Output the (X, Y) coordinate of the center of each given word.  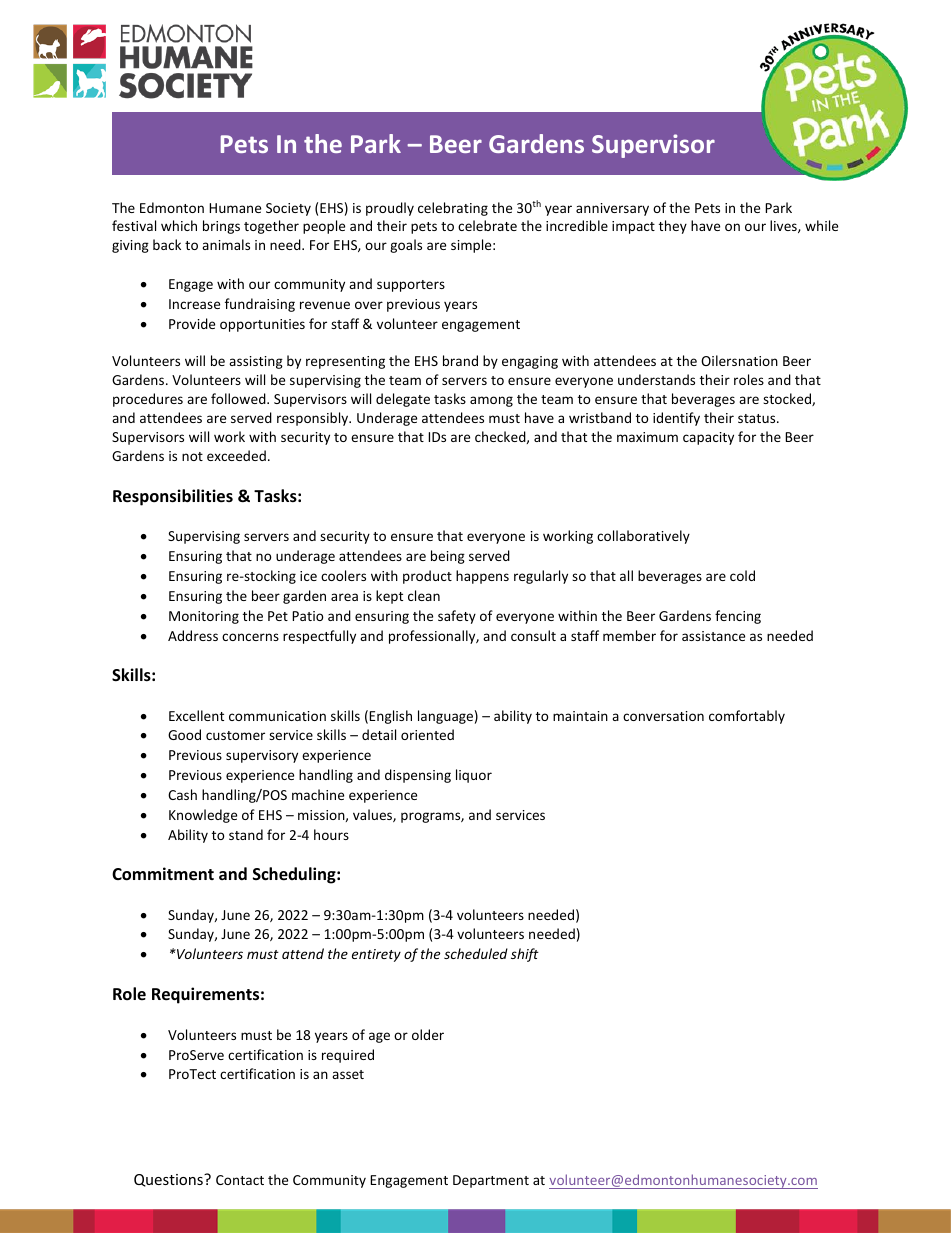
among (491, 401)
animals (226, 244)
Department (491, 1181)
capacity (708, 438)
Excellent (196, 715)
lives (784, 226)
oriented (427, 734)
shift (525, 955)
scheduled (476, 953)
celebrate (487, 225)
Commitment (163, 874)
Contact (240, 1180)
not (192, 456)
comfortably (747, 717)
